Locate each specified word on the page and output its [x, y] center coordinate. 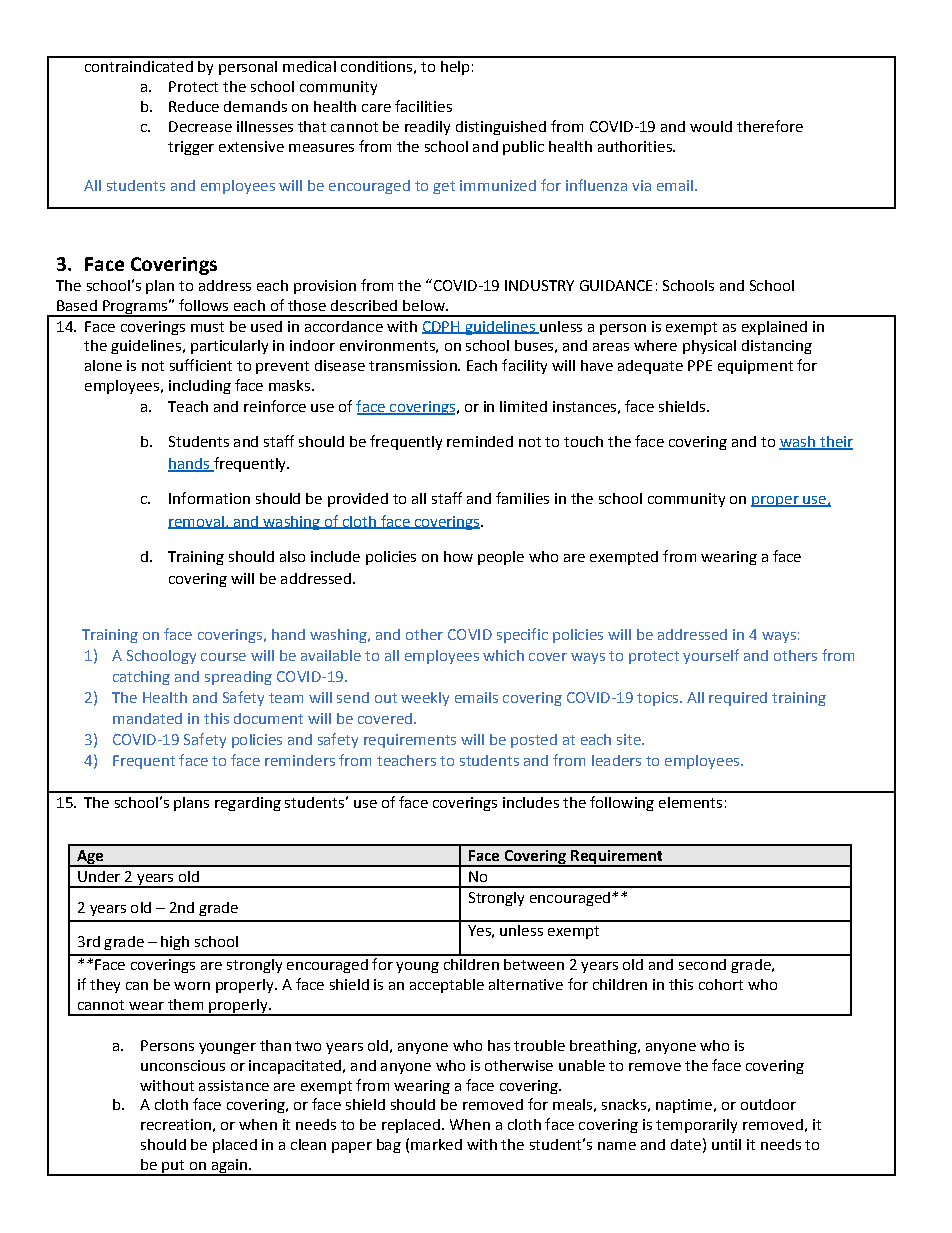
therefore [770, 126]
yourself [711, 656]
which [503, 655]
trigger [191, 148]
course [223, 657]
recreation [176, 1124]
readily [427, 128]
